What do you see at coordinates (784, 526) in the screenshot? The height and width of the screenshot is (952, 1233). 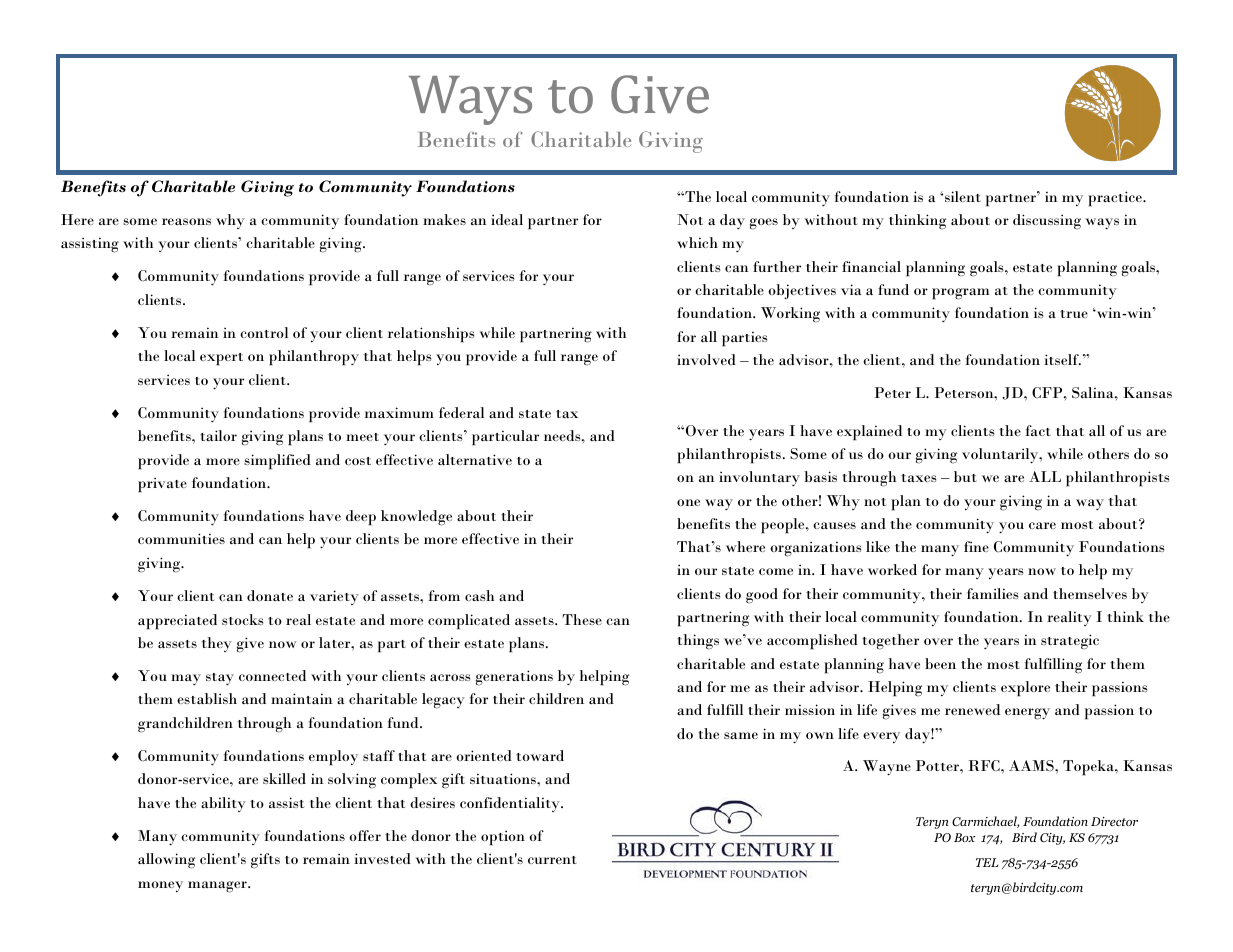 I see `people` at bounding box center [784, 526].
